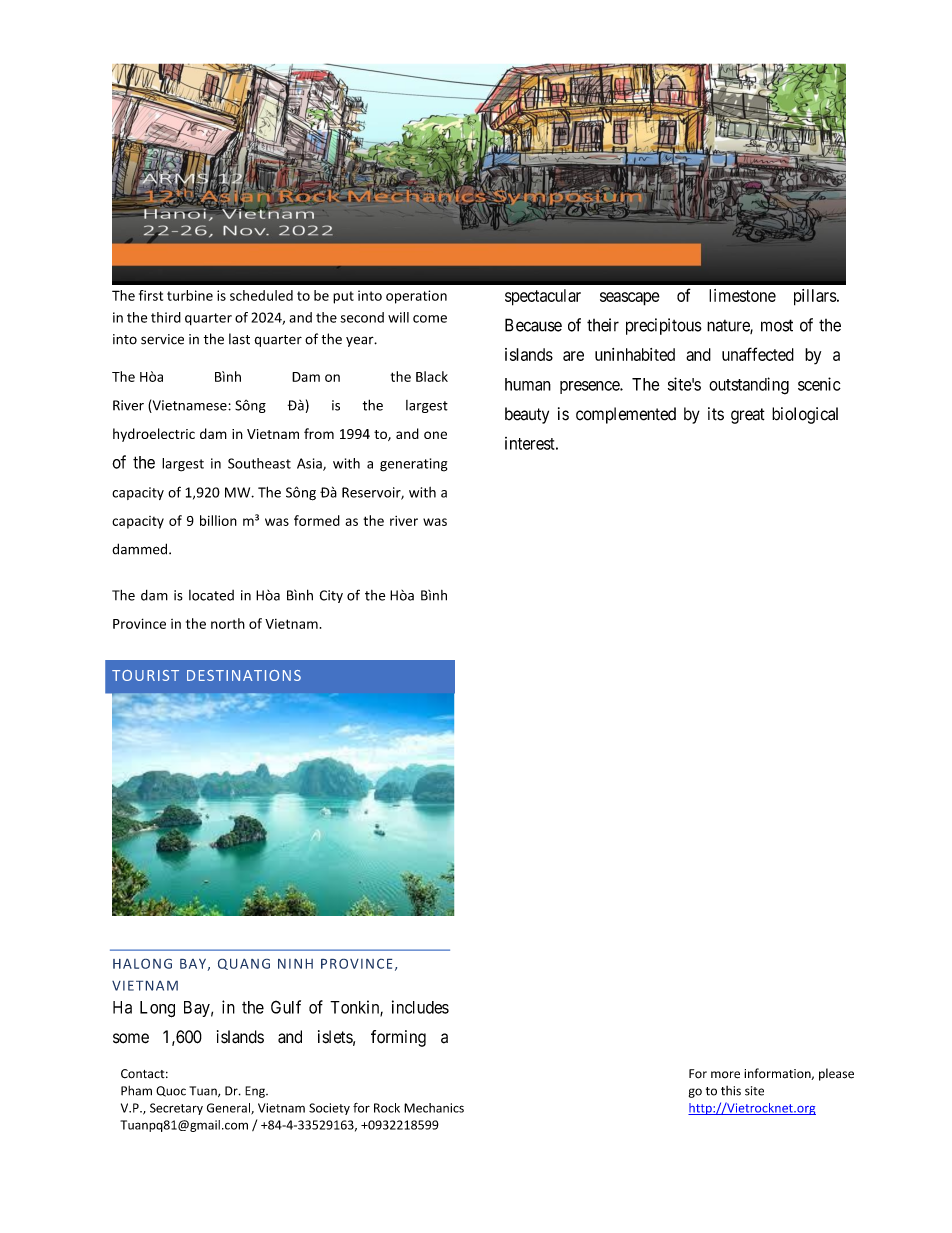  Describe the element at coordinates (533, 325) in the screenshot. I see `Because` at that location.
